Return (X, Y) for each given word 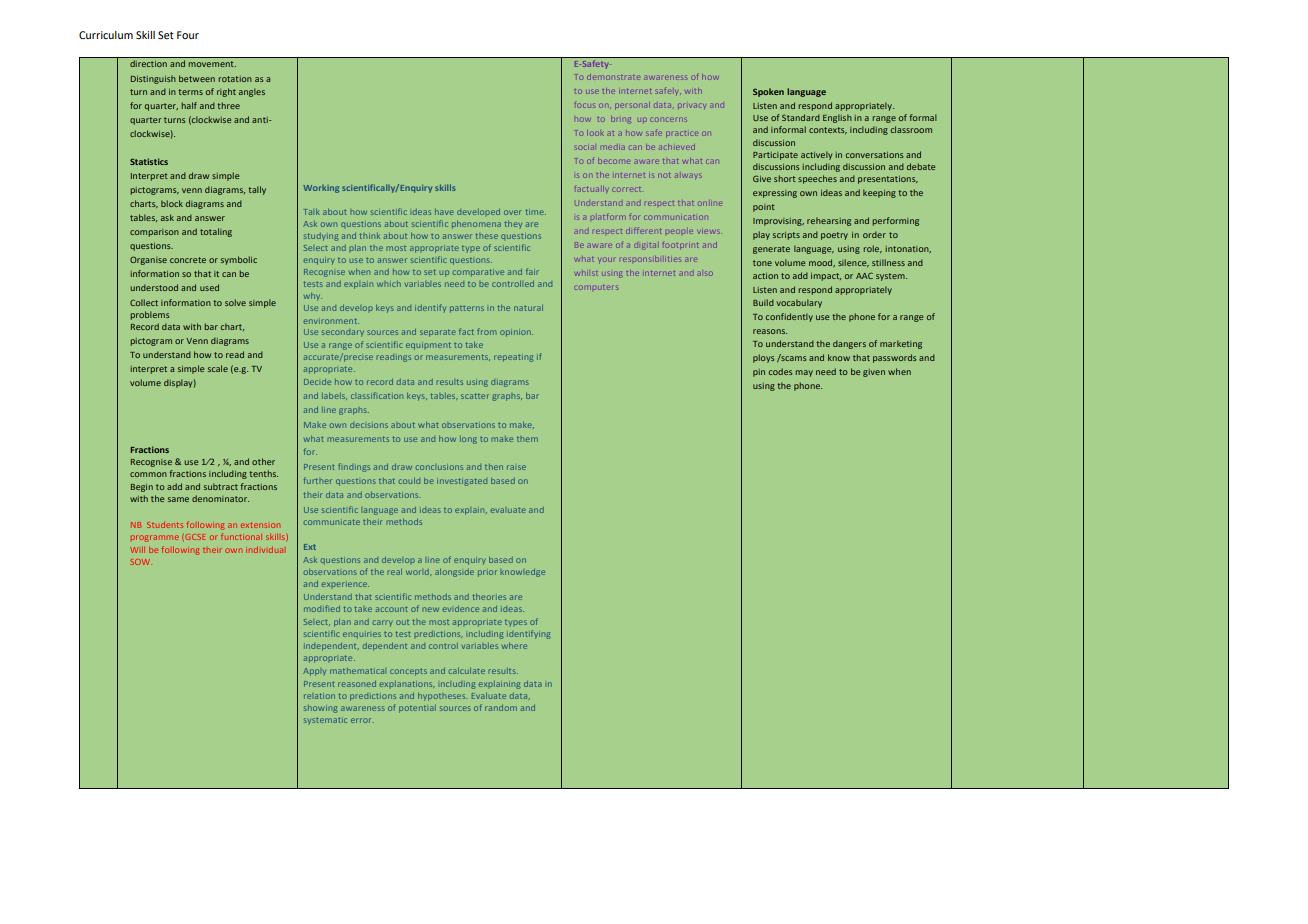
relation (319, 696)
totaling (216, 232)
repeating (514, 358)
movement (212, 64)
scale (218, 368)
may (804, 373)
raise (516, 467)
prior (487, 573)
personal (632, 105)
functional (241, 536)
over (513, 212)
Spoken (768, 92)
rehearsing (829, 221)
